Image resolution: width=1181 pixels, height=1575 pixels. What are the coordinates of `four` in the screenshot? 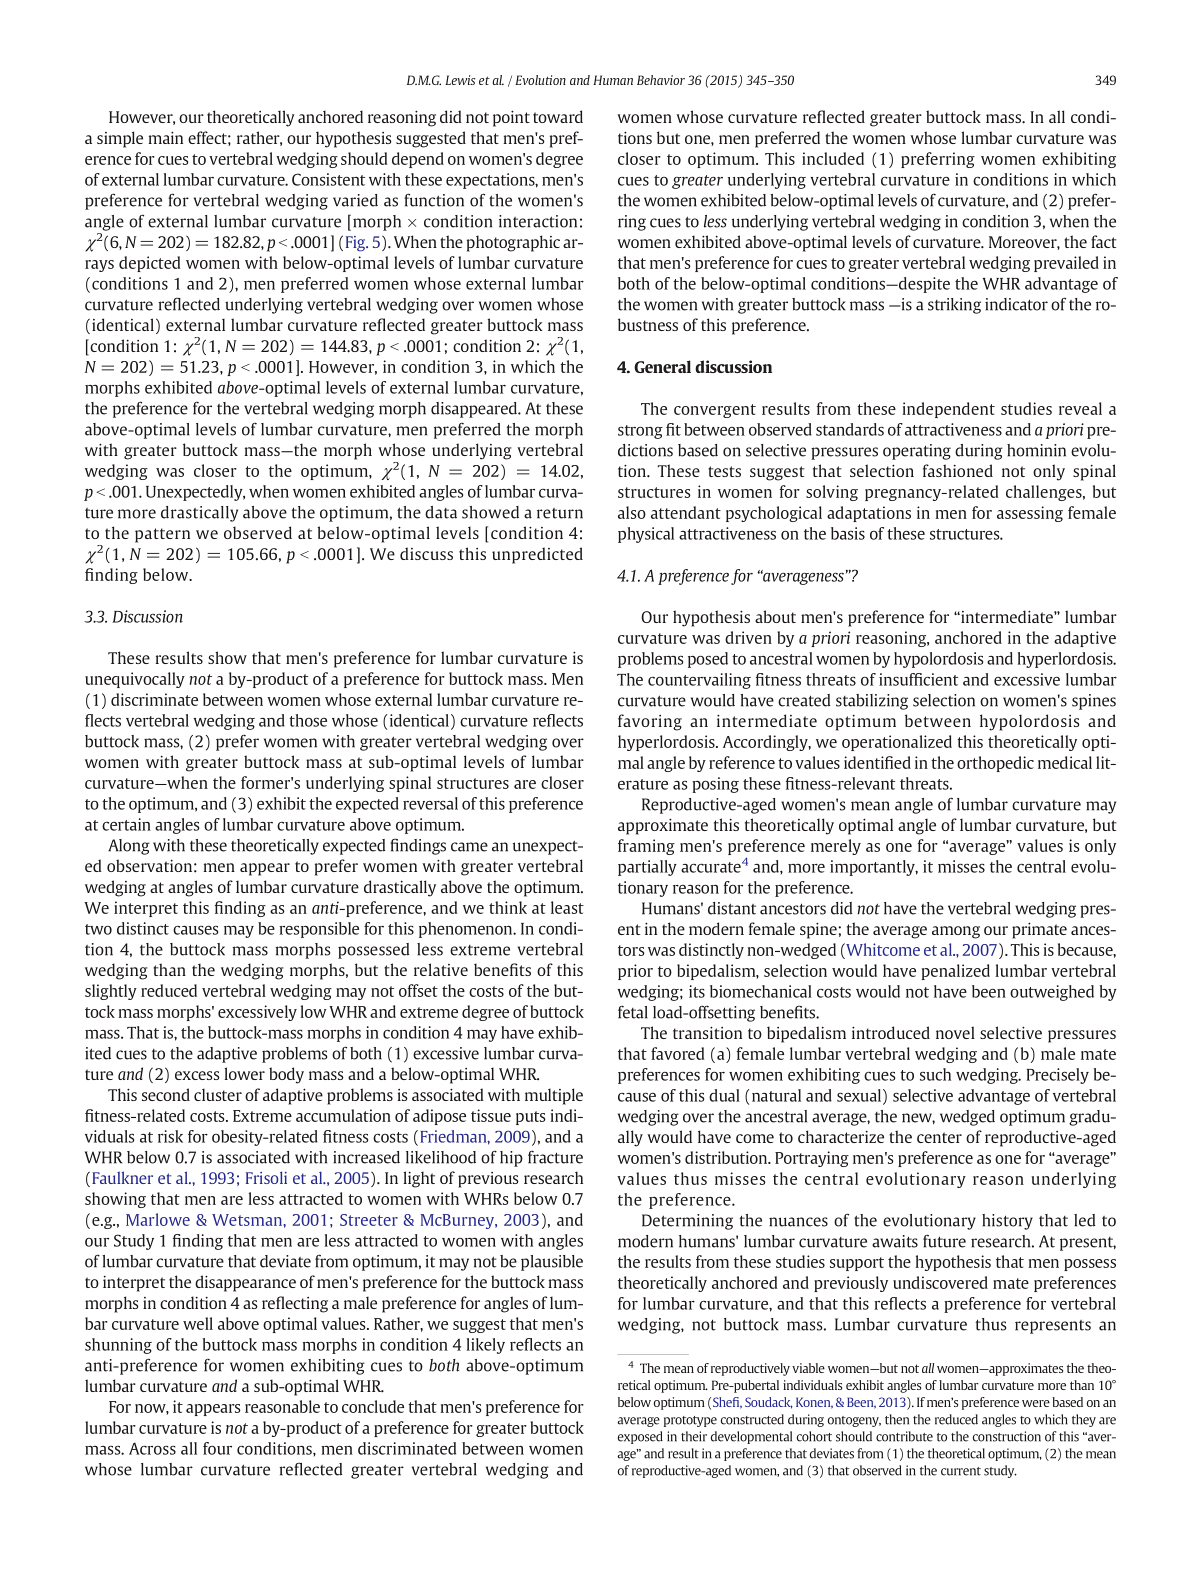 It's located at (217, 1448).
